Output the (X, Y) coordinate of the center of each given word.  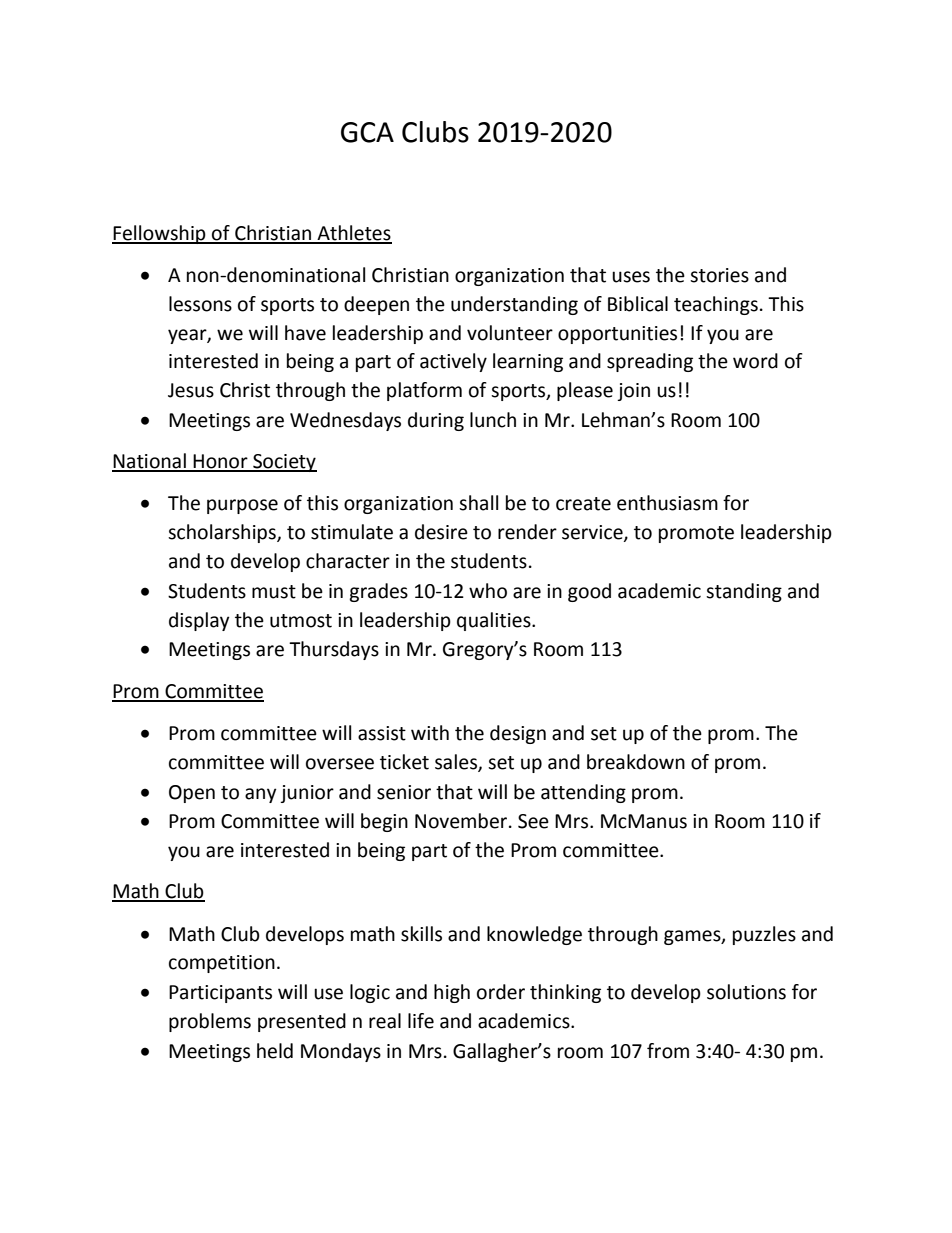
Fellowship (160, 234)
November (462, 821)
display (199, 621)
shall (478, 503)
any (261, 795)
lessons (200, 304)
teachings (716, 305)
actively (453, 362)
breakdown (636, 762)
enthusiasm (667, 503)
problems (210, 1022)
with (430, 733)
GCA (367, 132)
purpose (242, 506)
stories (719, 275)
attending (583, 793)
